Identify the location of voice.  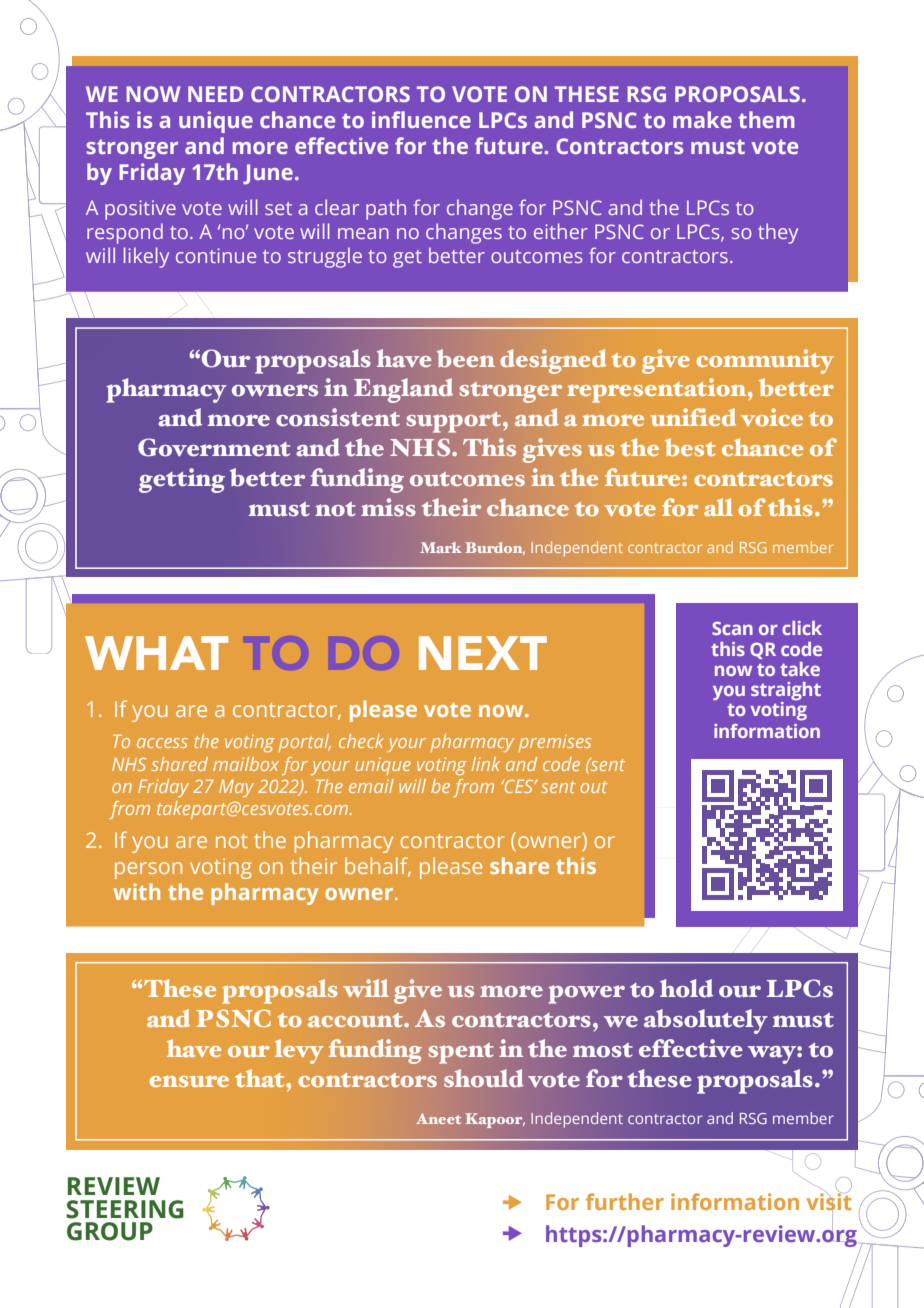
(772, 417).
